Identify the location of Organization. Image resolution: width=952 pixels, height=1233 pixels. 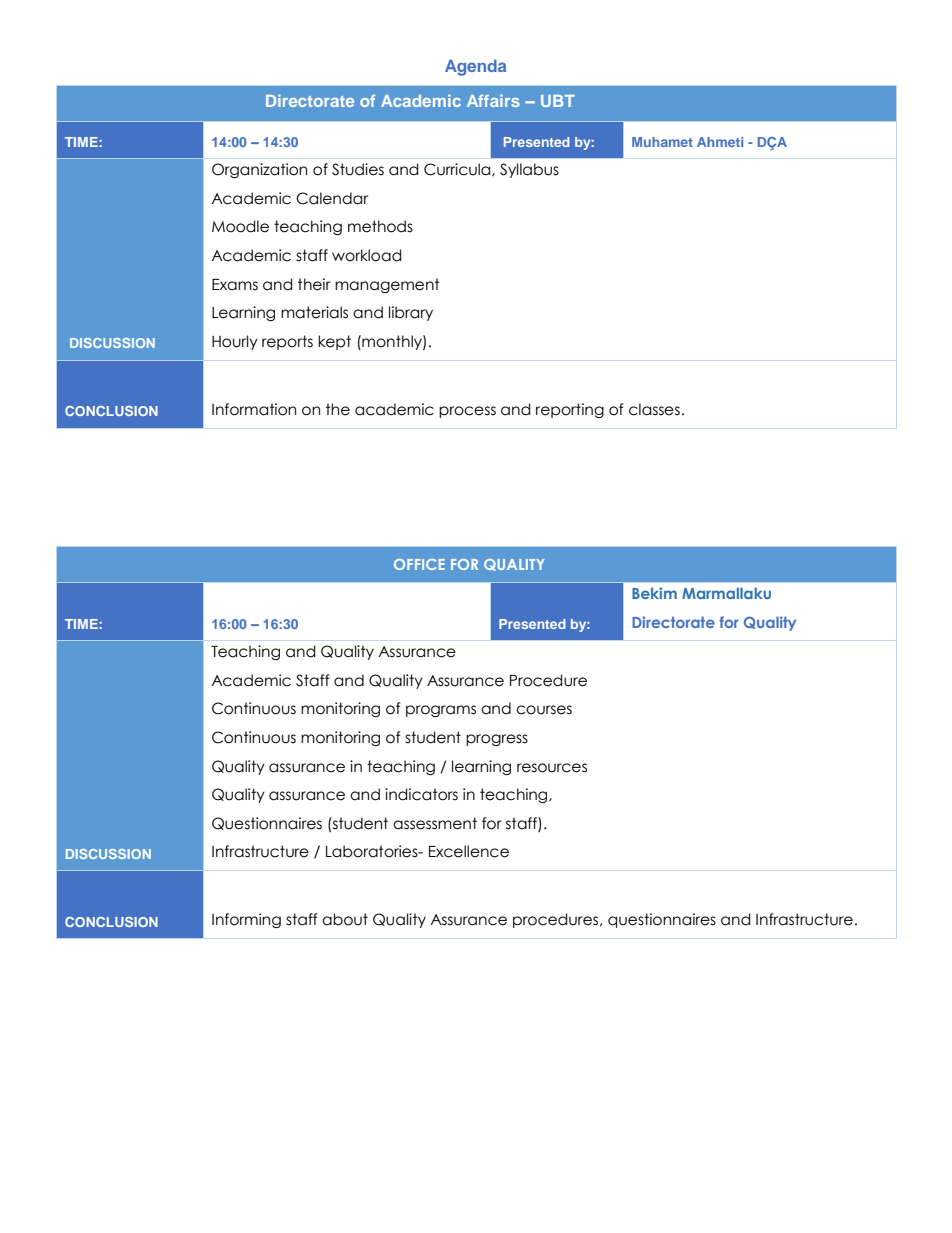
(259, 170).
